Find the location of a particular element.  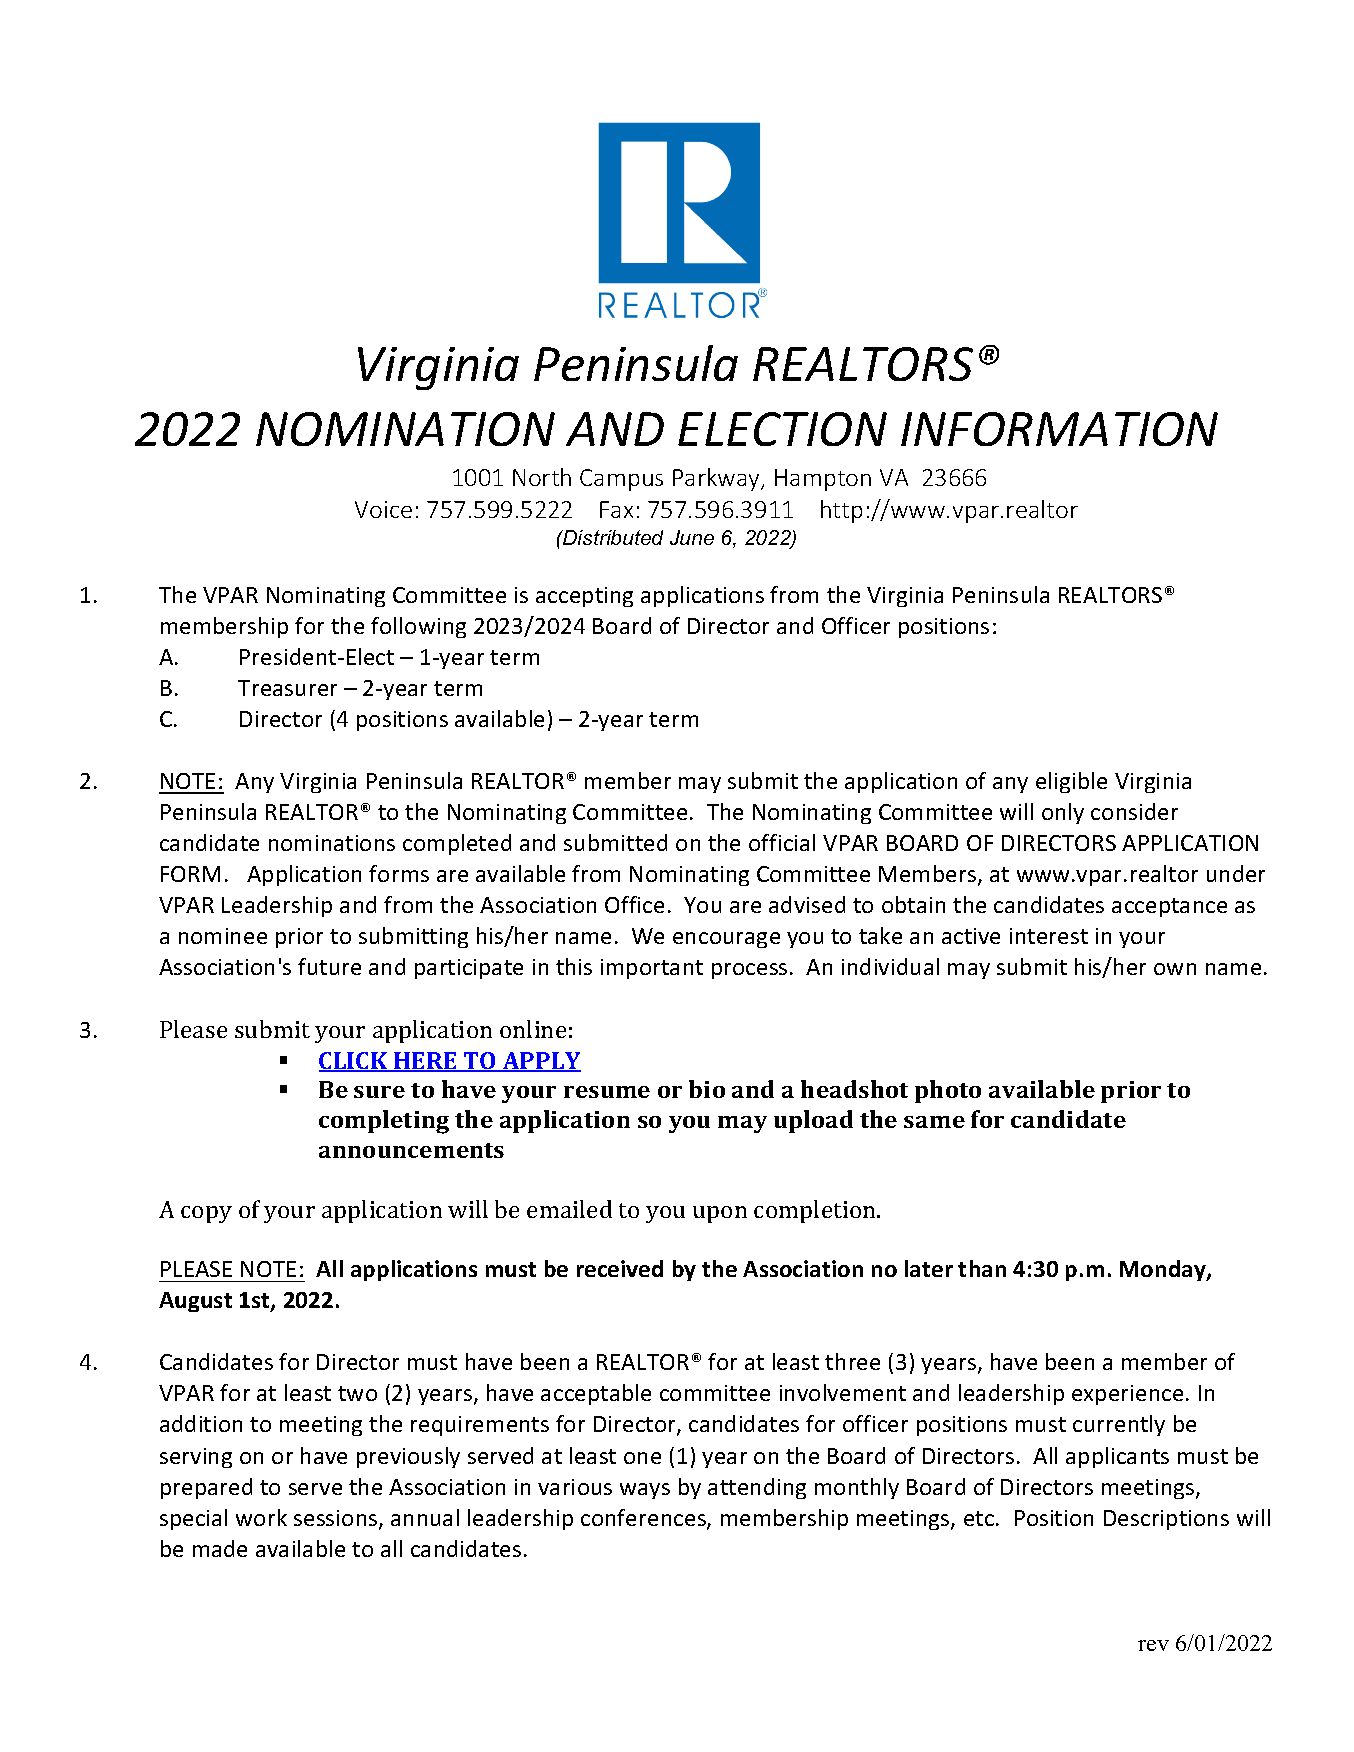

announcements is located at coordinates (411, 1150).
